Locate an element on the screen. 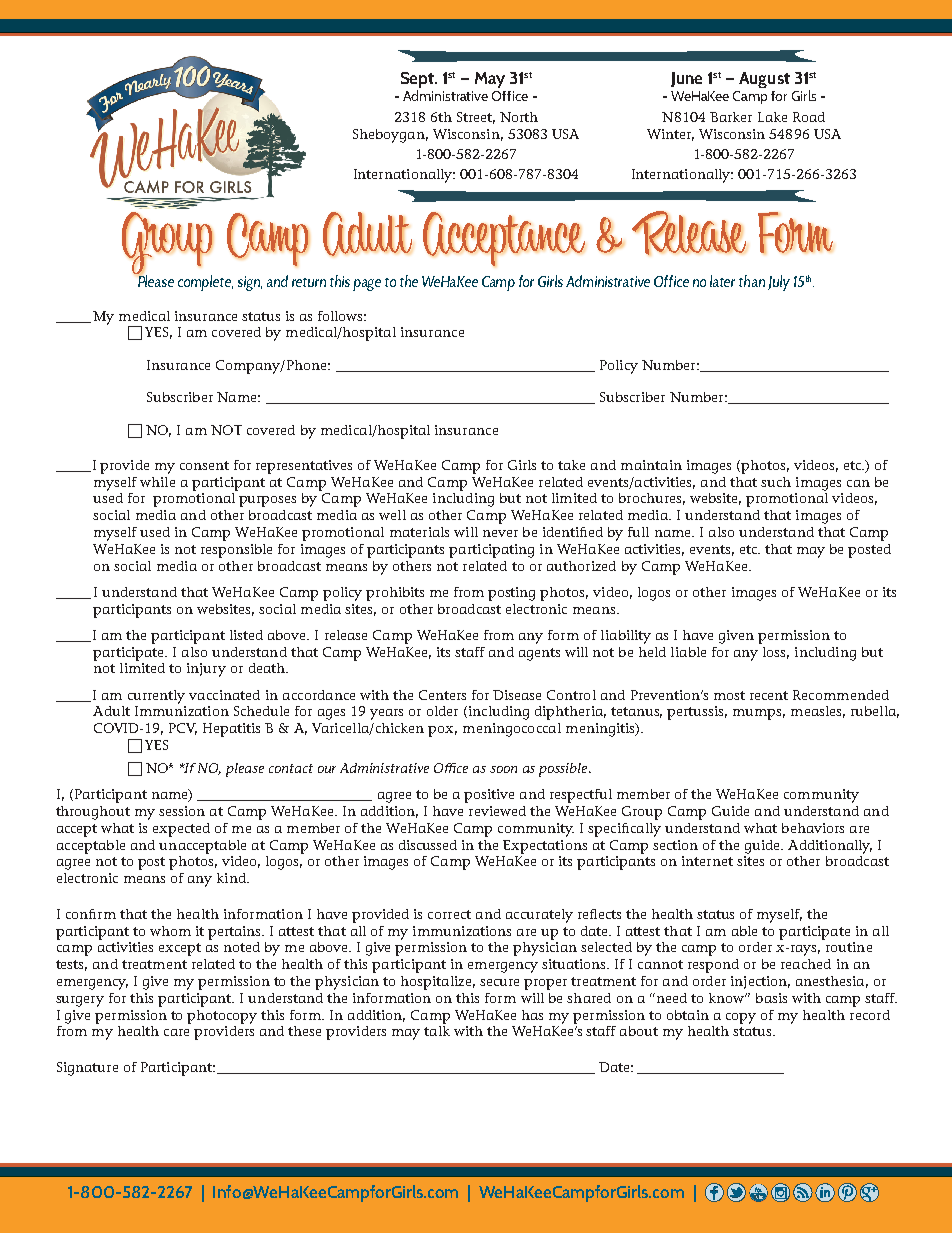 Image resolution: width=952 pixels, height=1233 pixels. Sept is located at coordinates (418, 80).
